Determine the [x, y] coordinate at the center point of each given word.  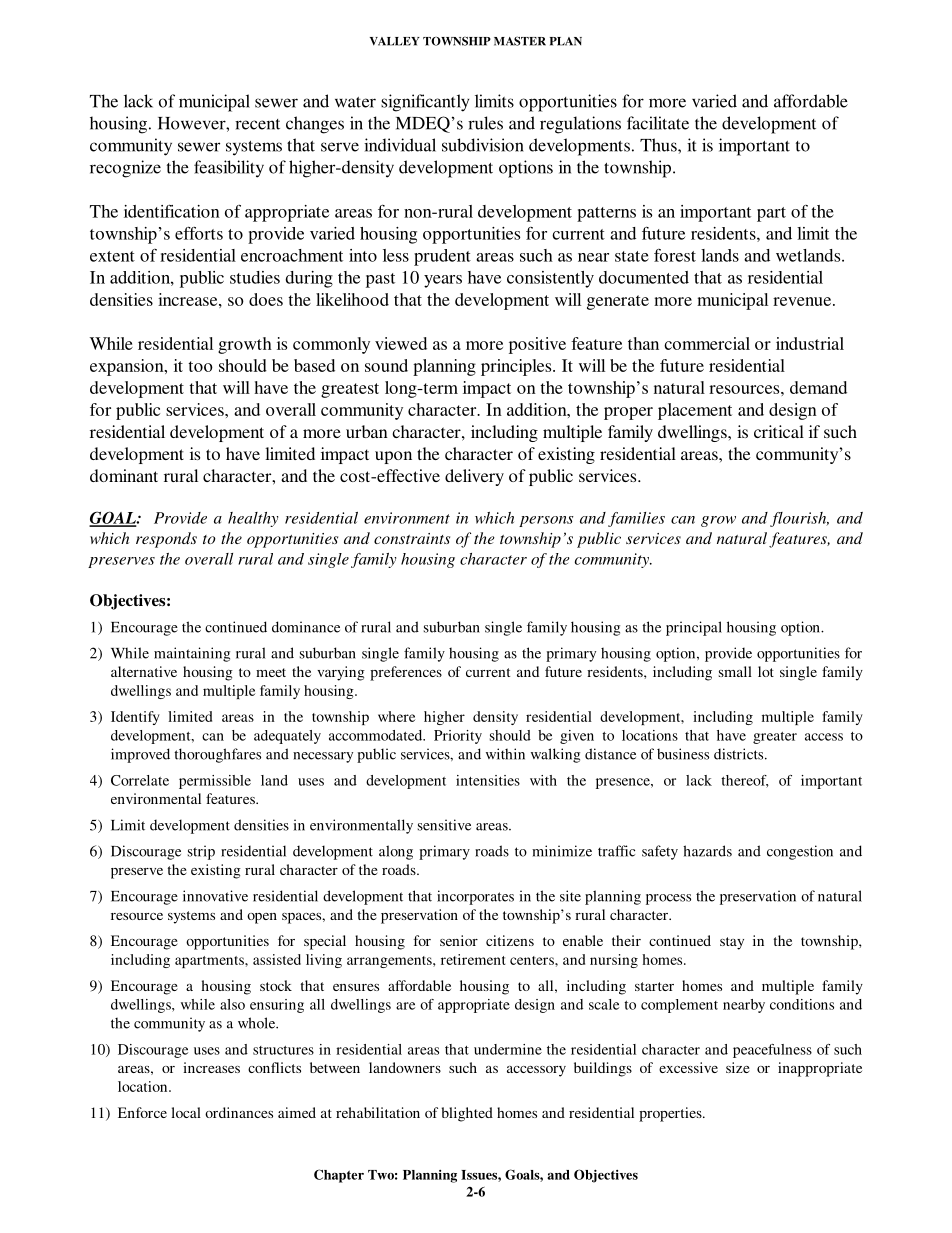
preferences [406, 673]
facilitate [658, 123]
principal [694, 628]
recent [257, 124]
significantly [425, 103]
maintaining [192, 654]
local [186, 1112]
